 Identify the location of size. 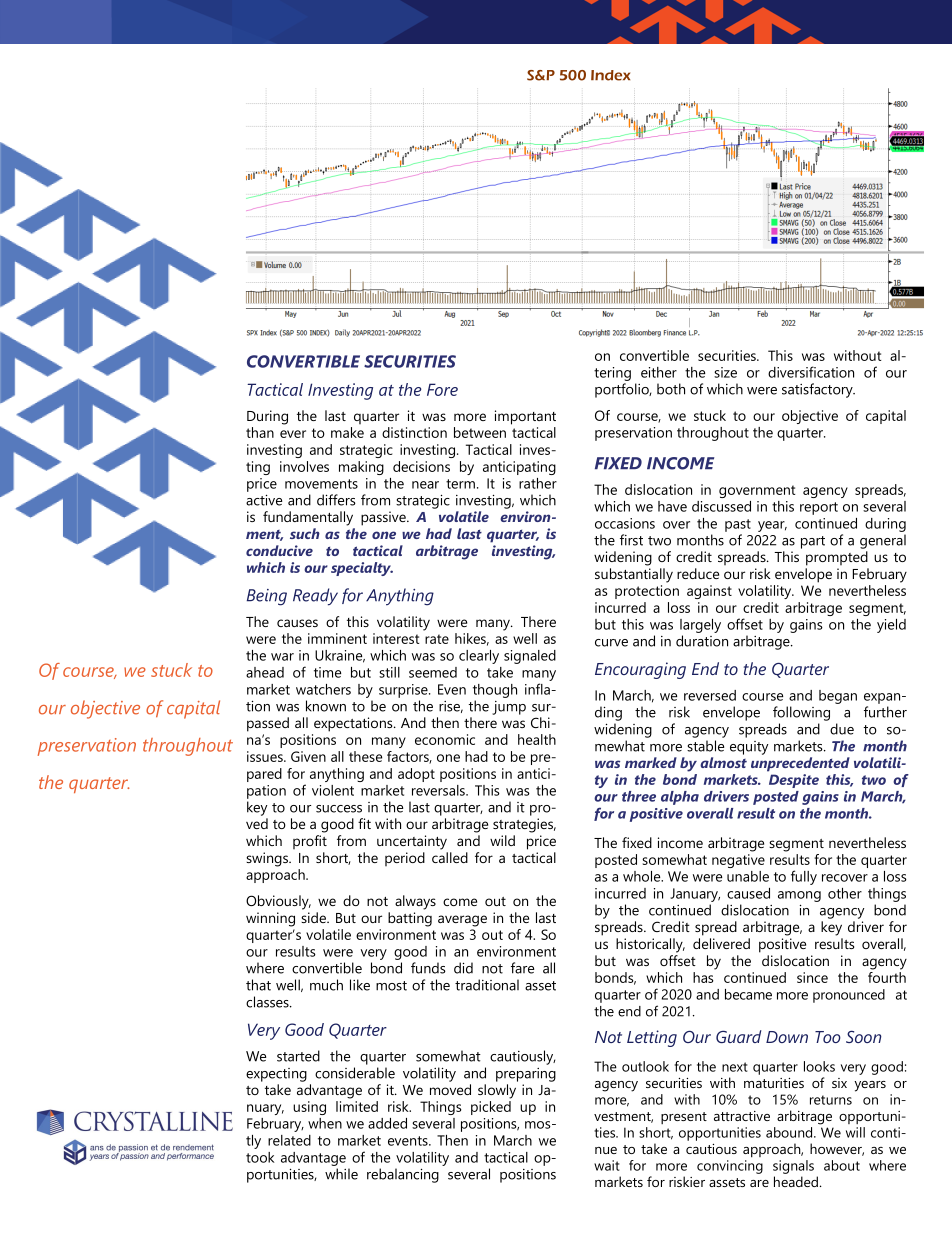
(725, 372).
